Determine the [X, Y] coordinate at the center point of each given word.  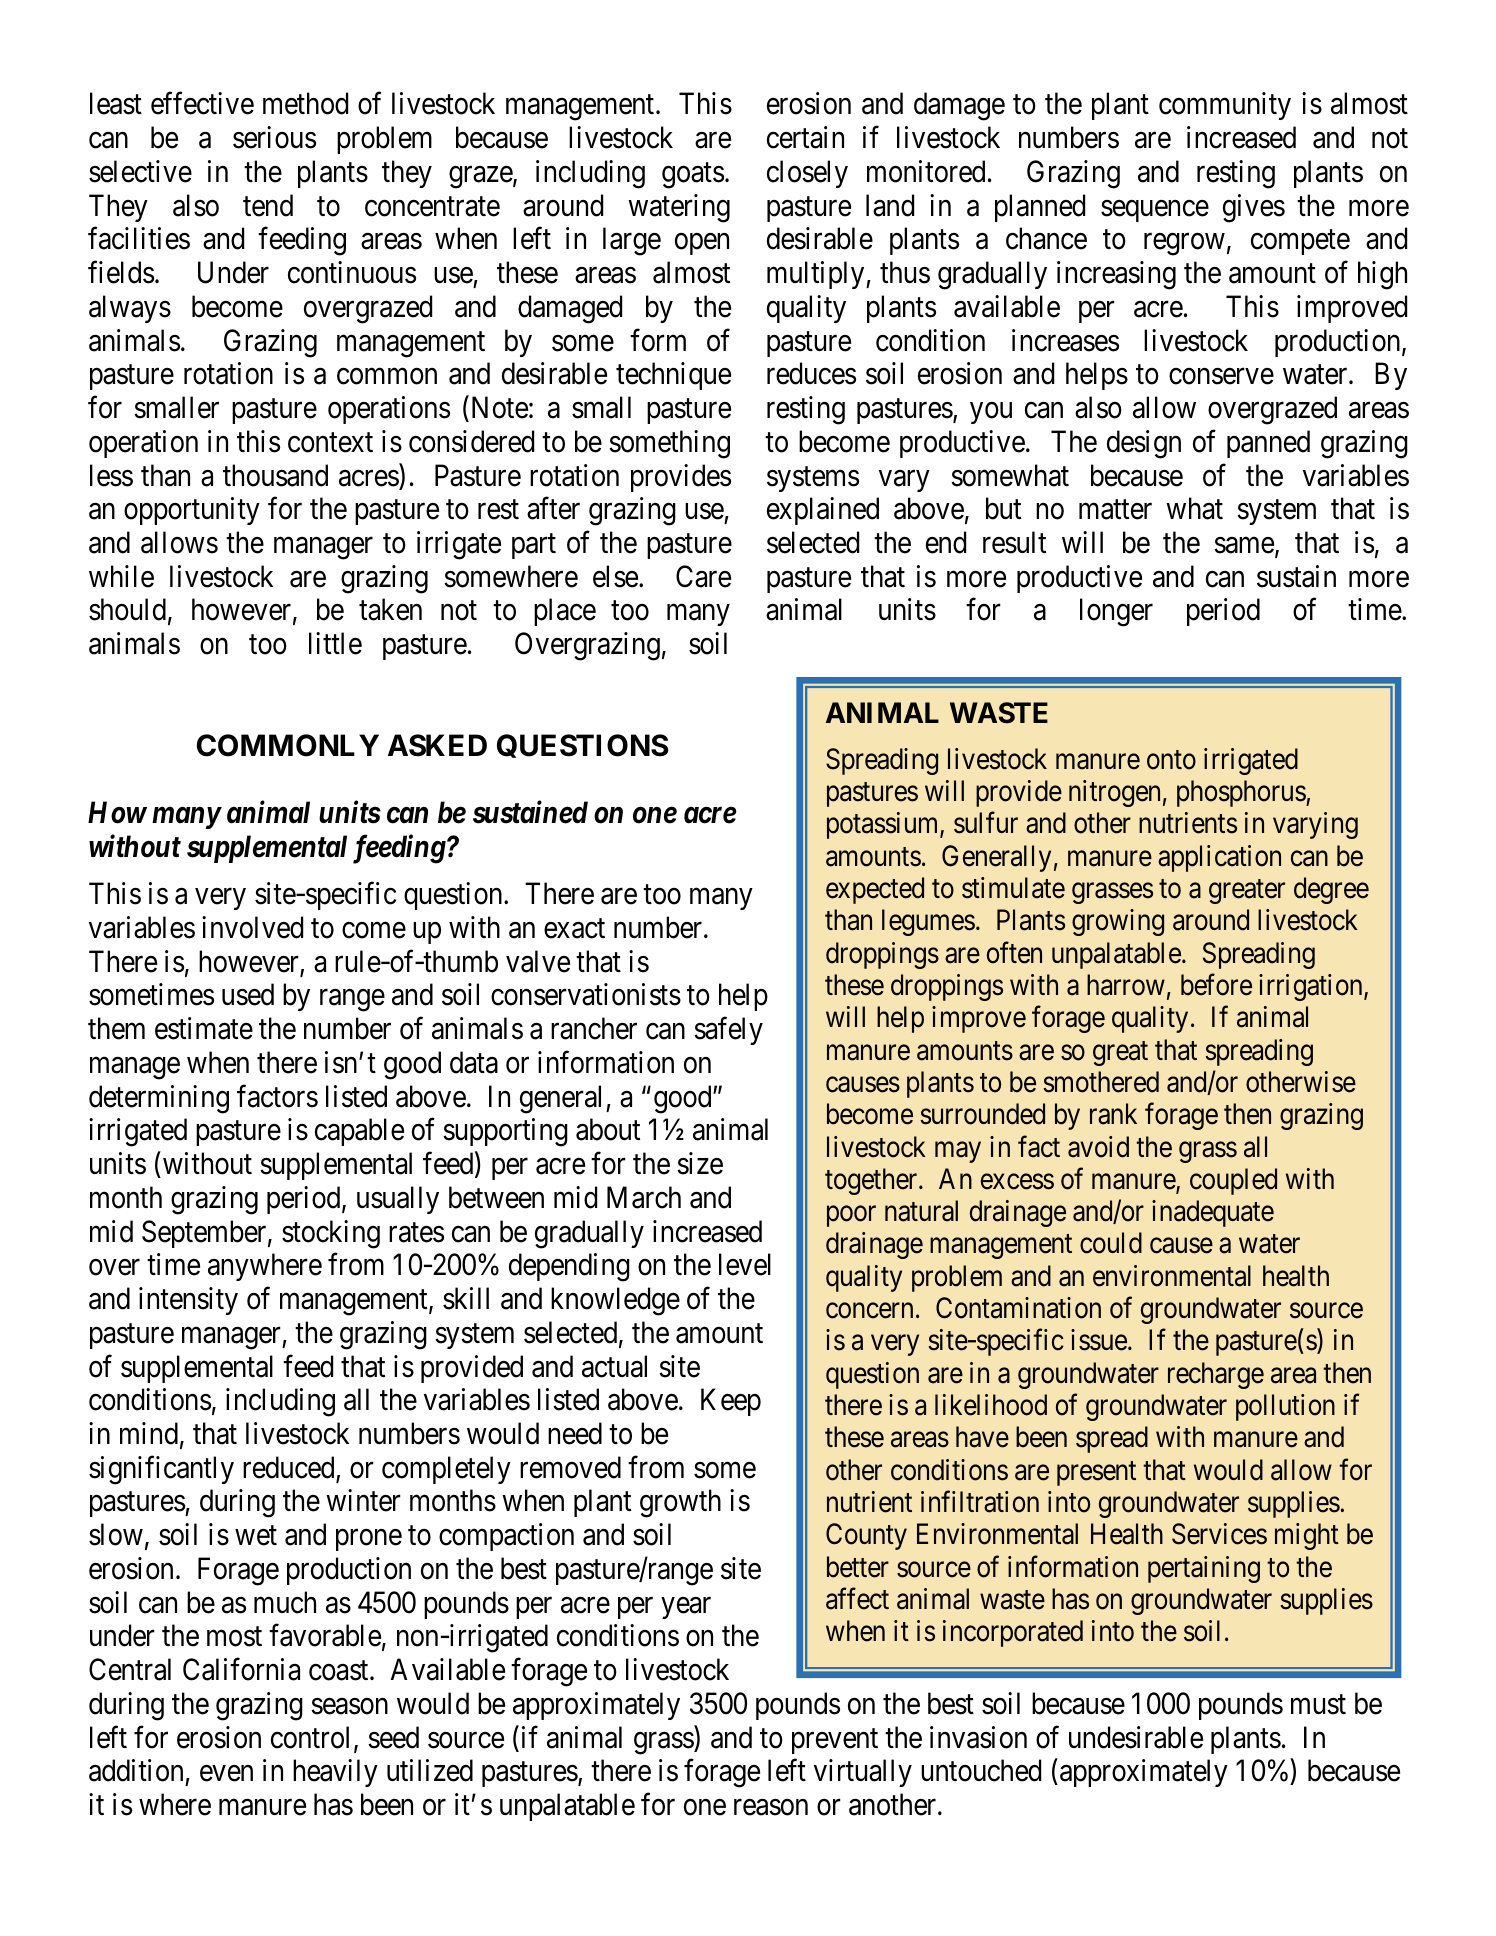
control [313, 1738]
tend [268, 205]
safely [728, 1031]
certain [805, 137]
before [1216, 985]
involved [252, 927]
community [1225, 106]
